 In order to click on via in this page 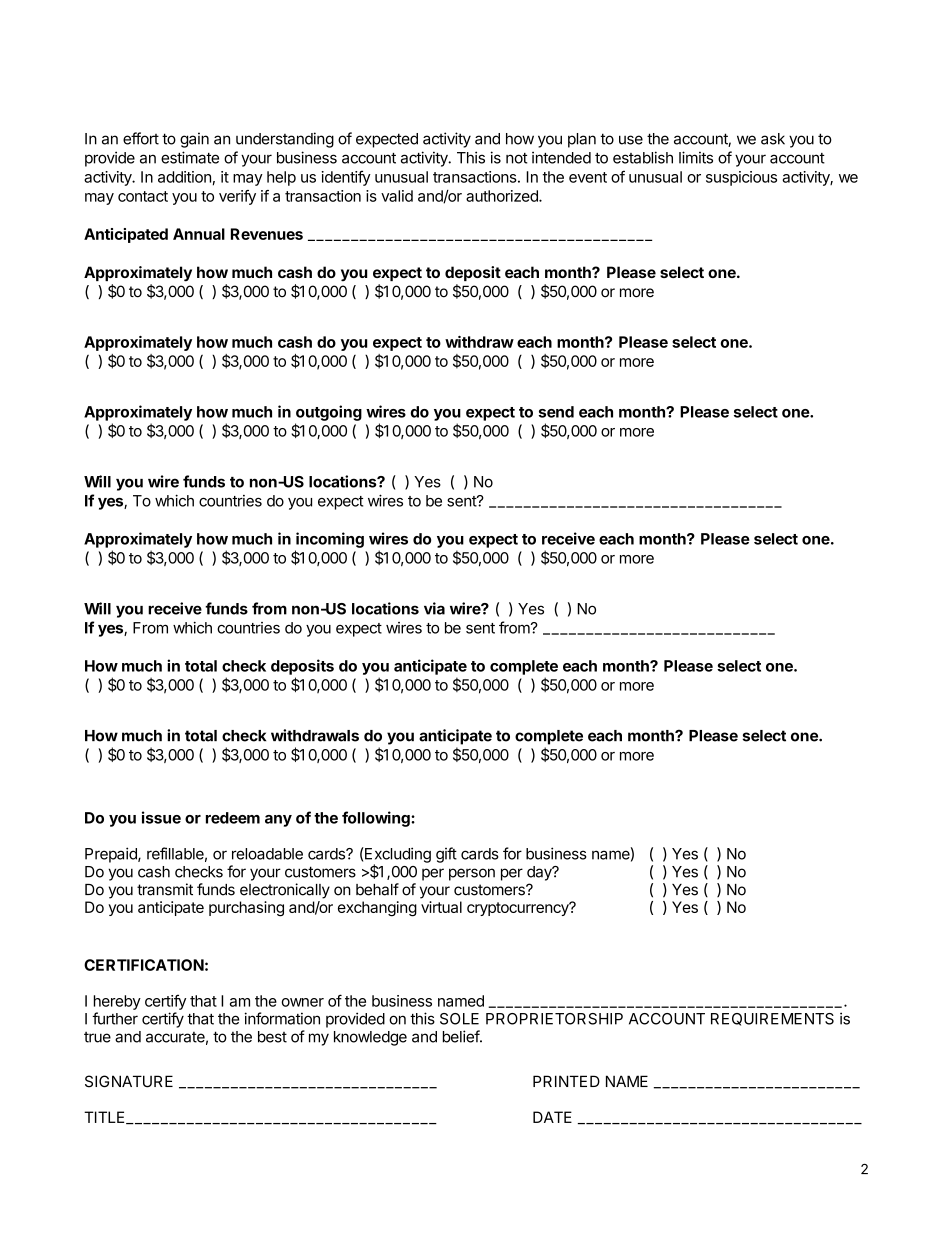, I will do `click(434, 608)`.
